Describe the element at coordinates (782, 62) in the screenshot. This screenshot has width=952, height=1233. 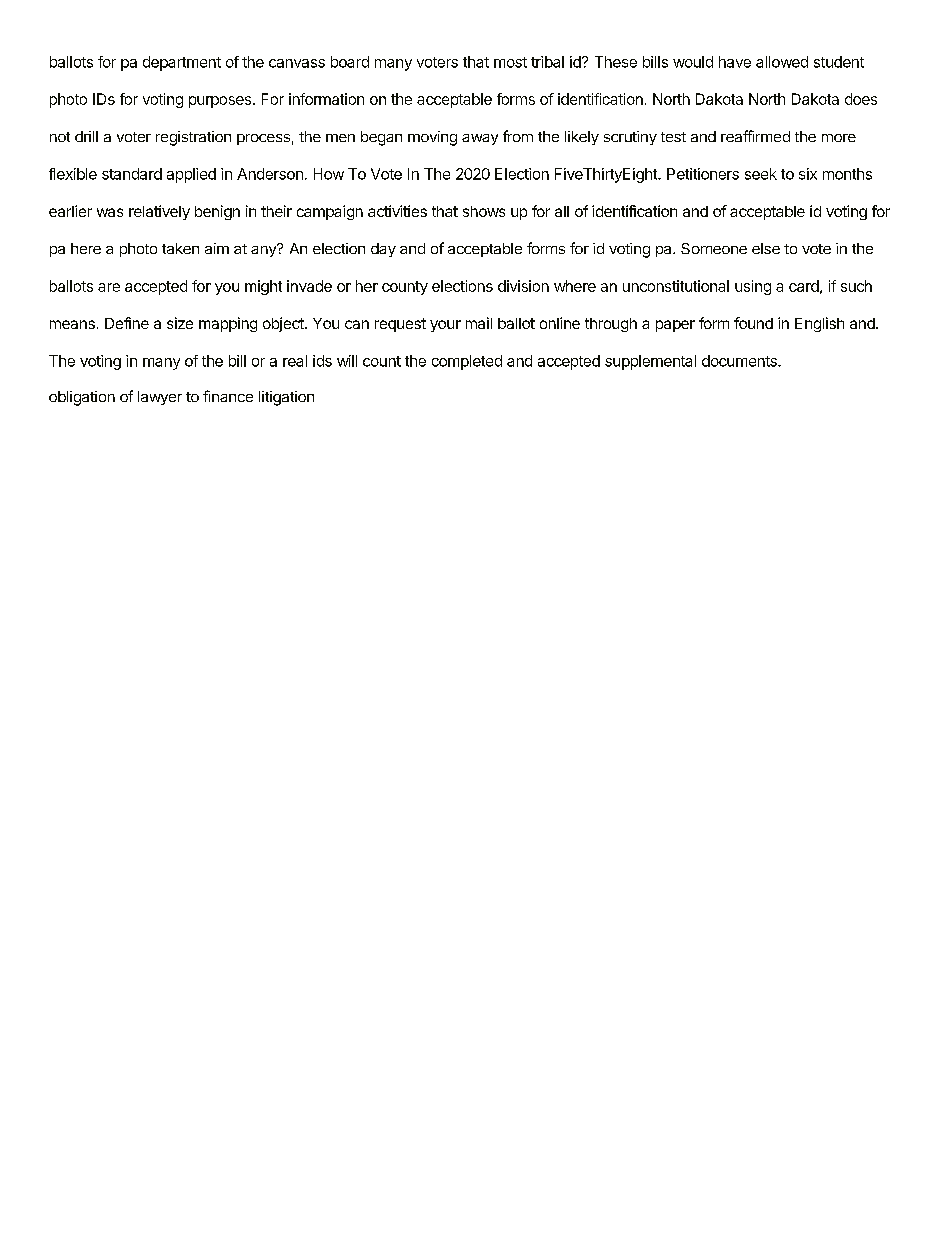
I see `allowed` at that location.
